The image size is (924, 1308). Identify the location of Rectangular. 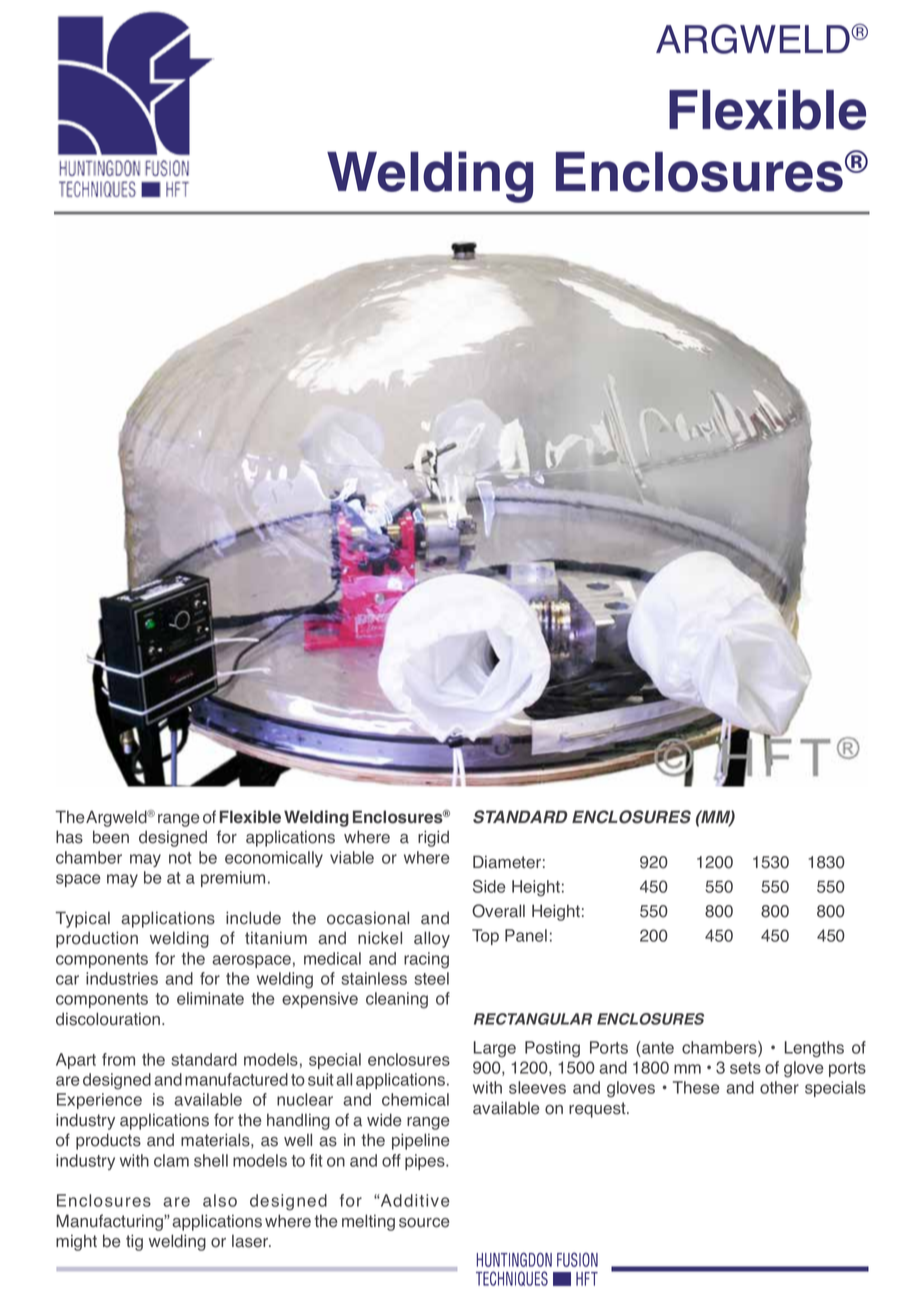
(533, 1019).
